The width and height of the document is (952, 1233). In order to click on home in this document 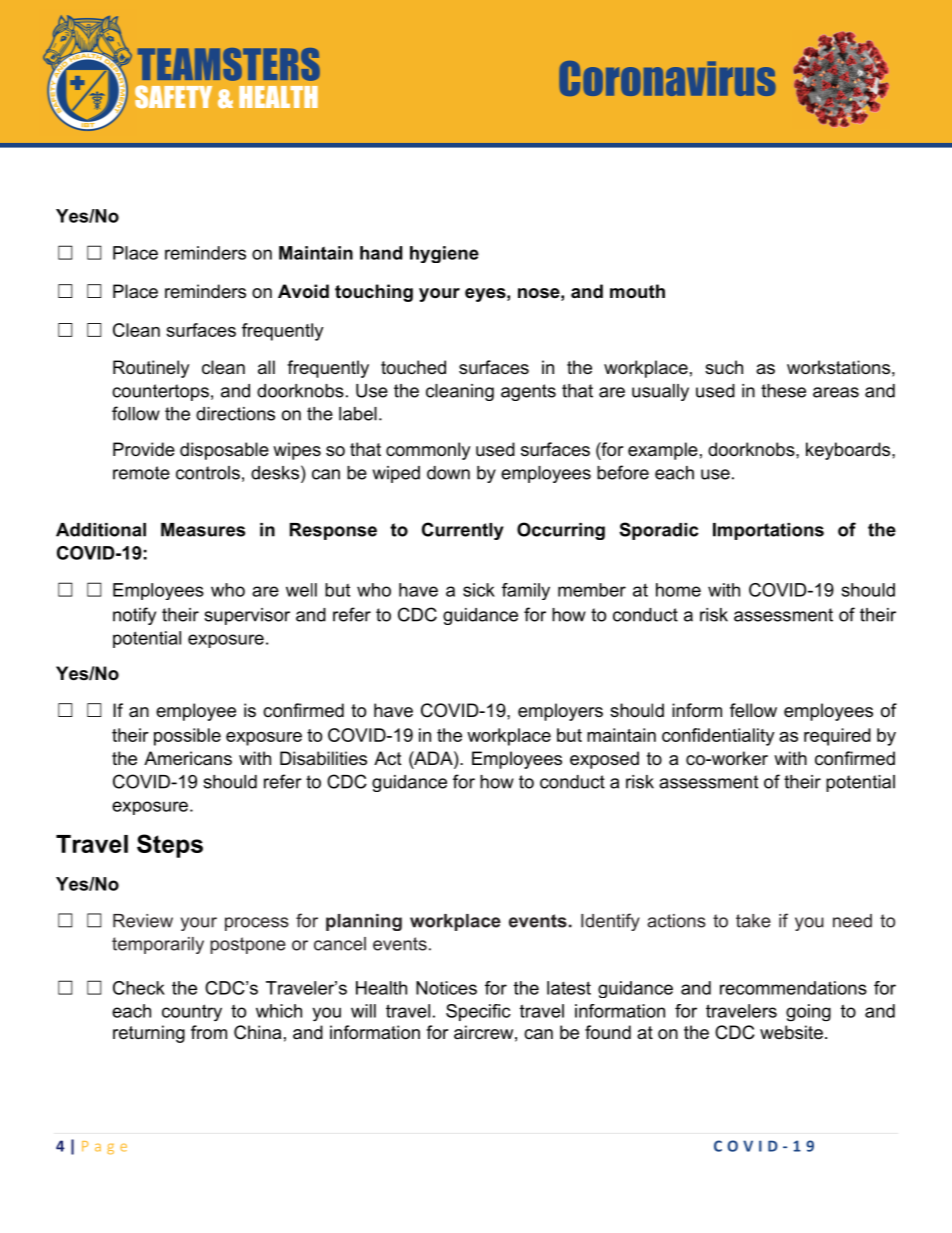, I will do `click(678, 590)`.
